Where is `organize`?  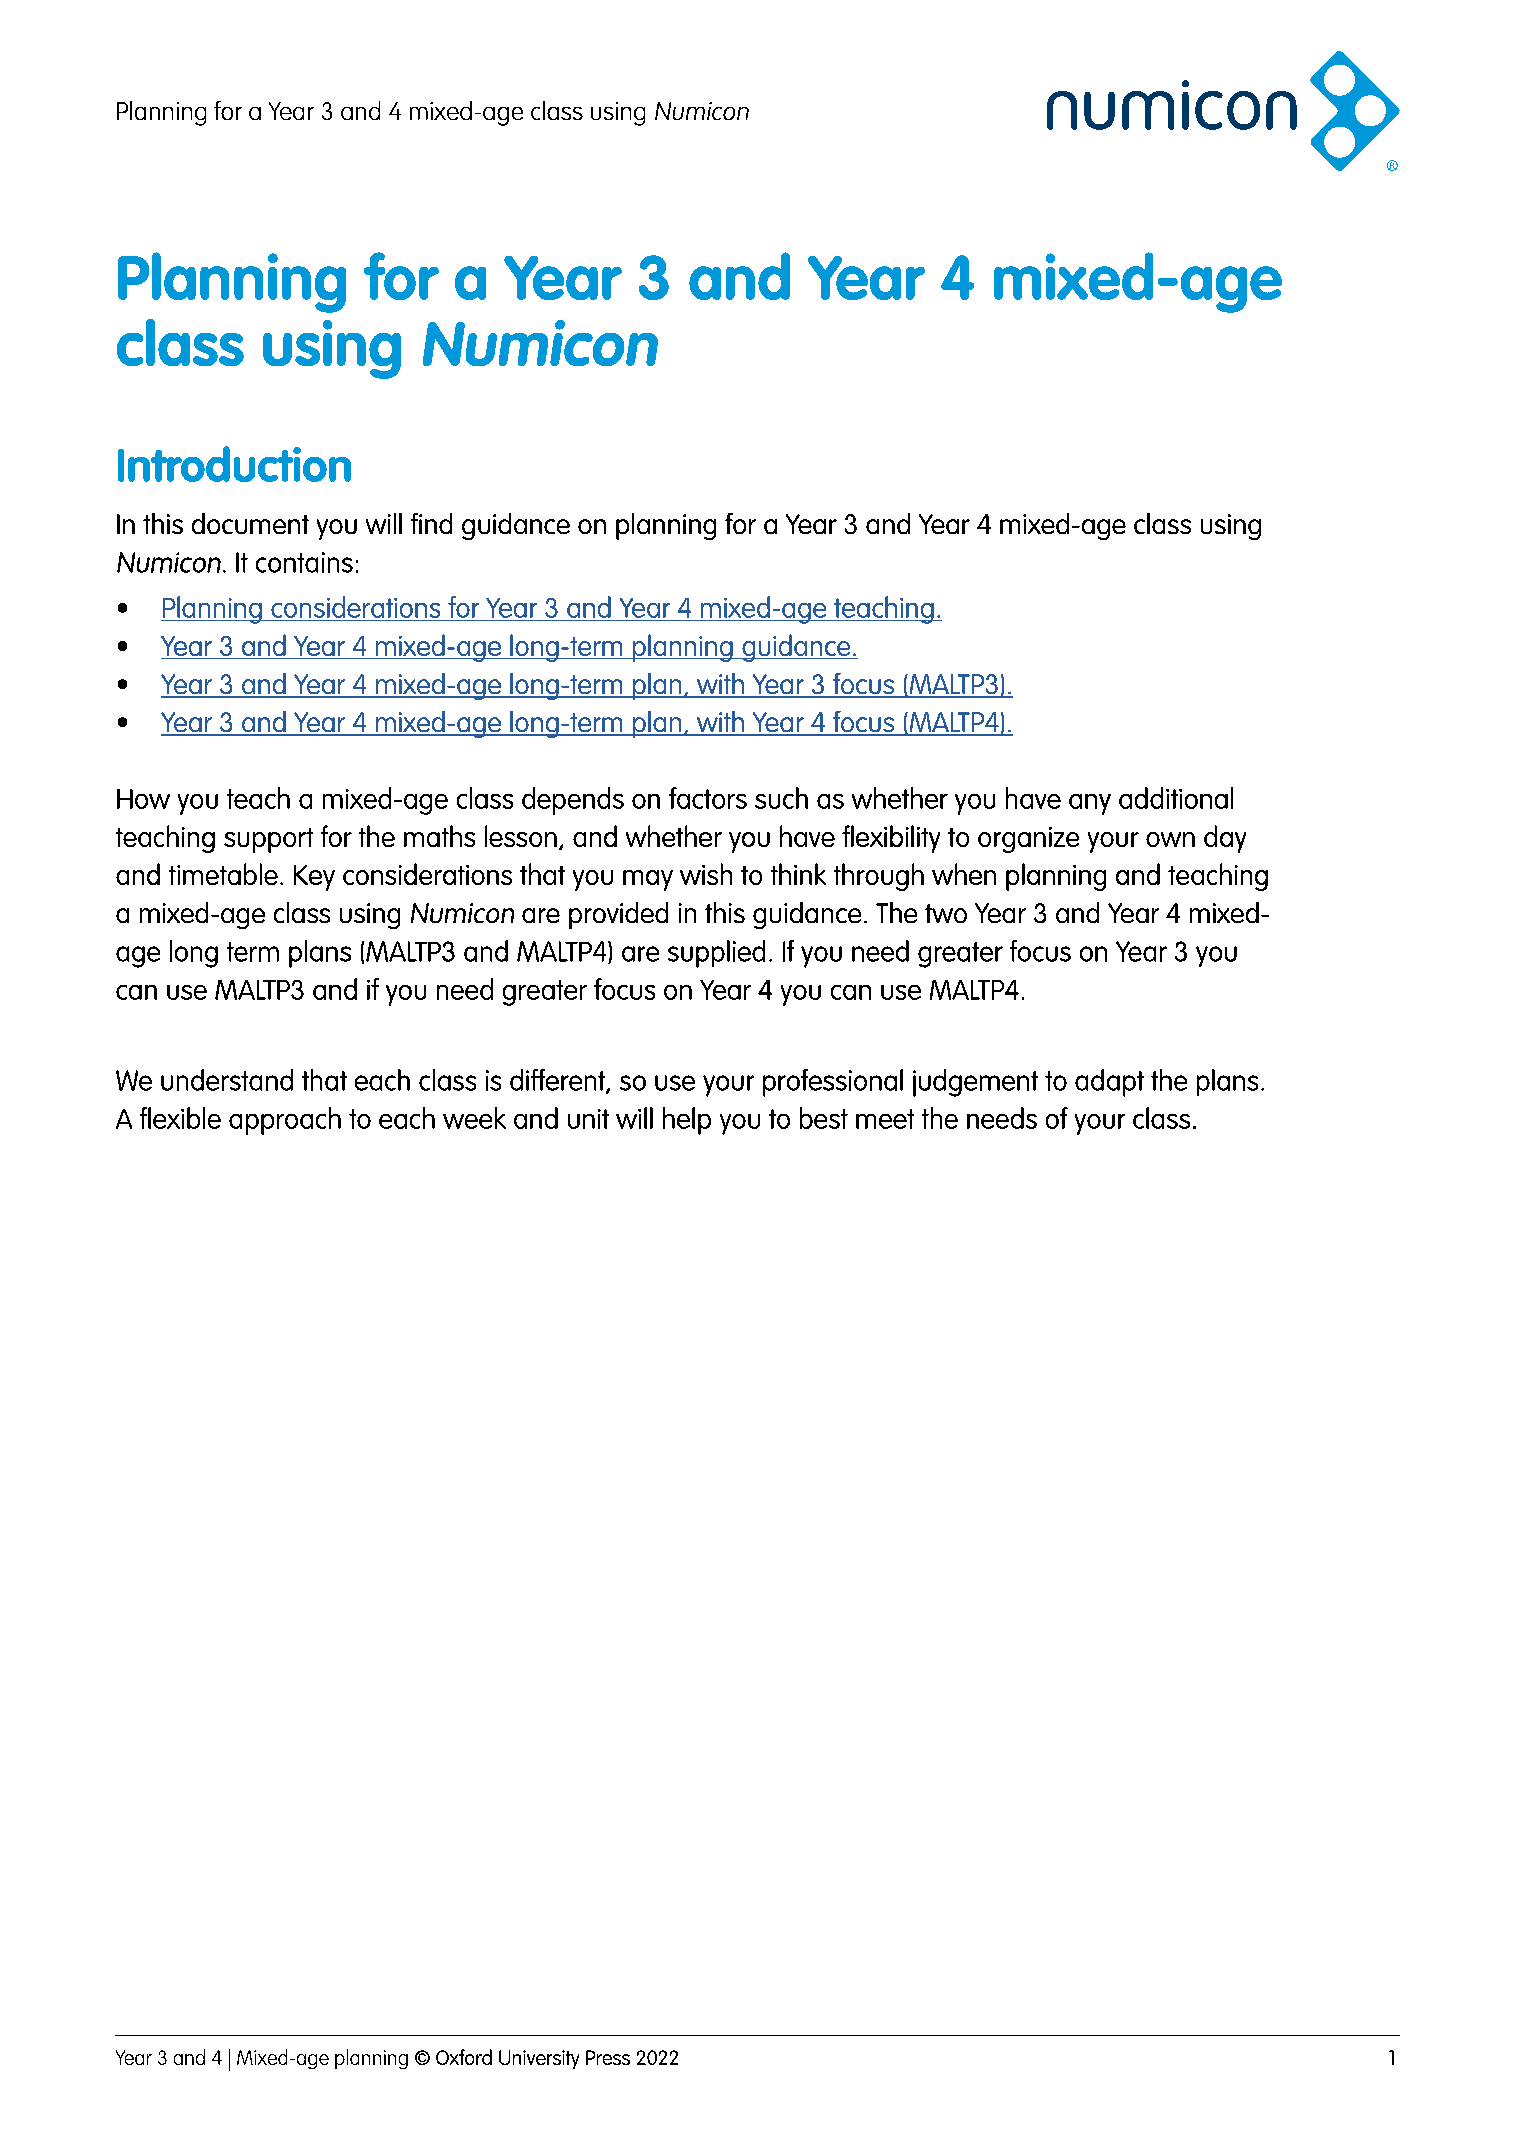 organize is located at coordinates (1028, 840).
